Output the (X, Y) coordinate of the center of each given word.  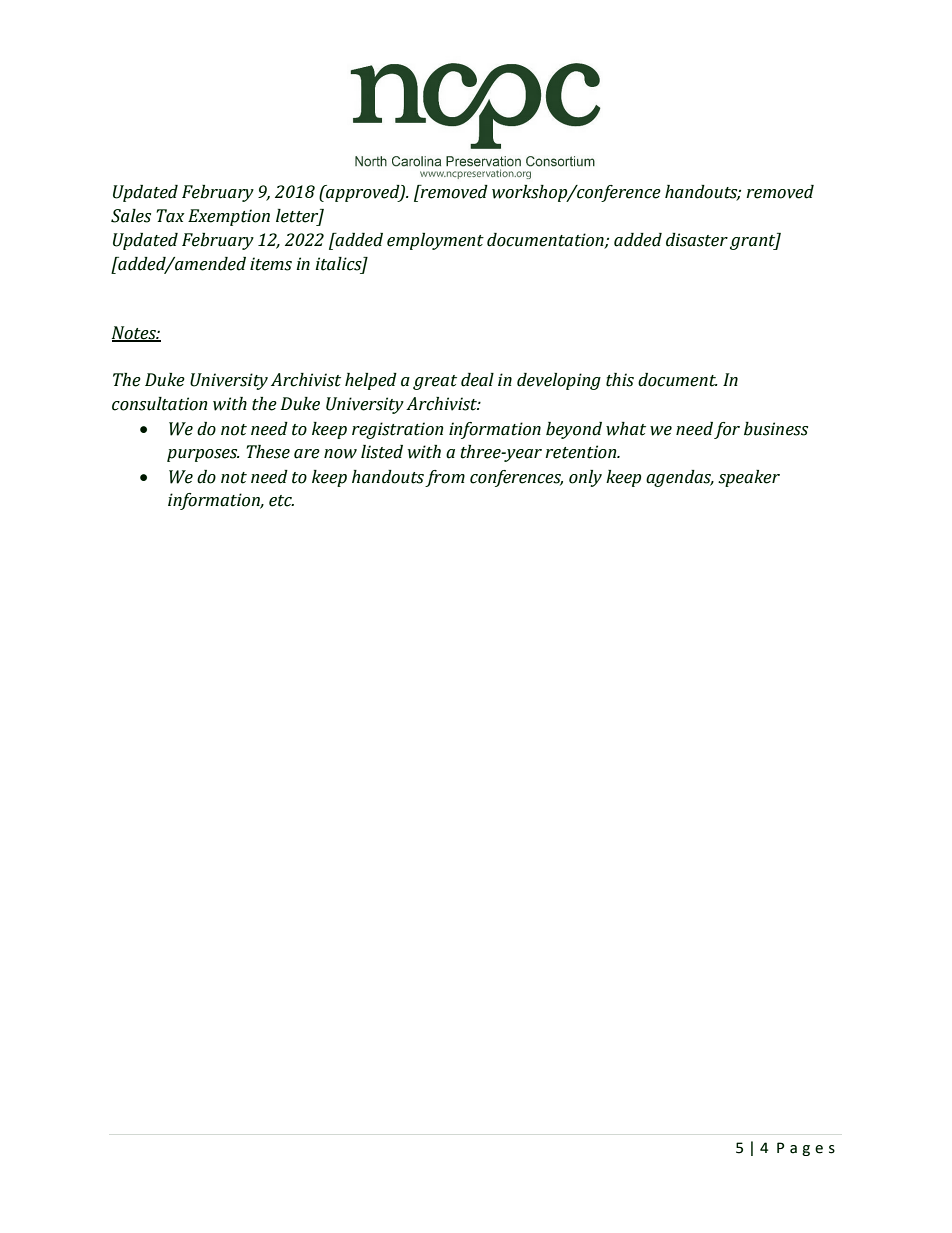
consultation (159, 404)
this (620, 380)
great (435, 382)
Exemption (229, 217)
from (445, 478)
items (271, 264)
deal (477, 380)
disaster (697, 240)
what (626, 429)
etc (281, 501)
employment (435, 241)
